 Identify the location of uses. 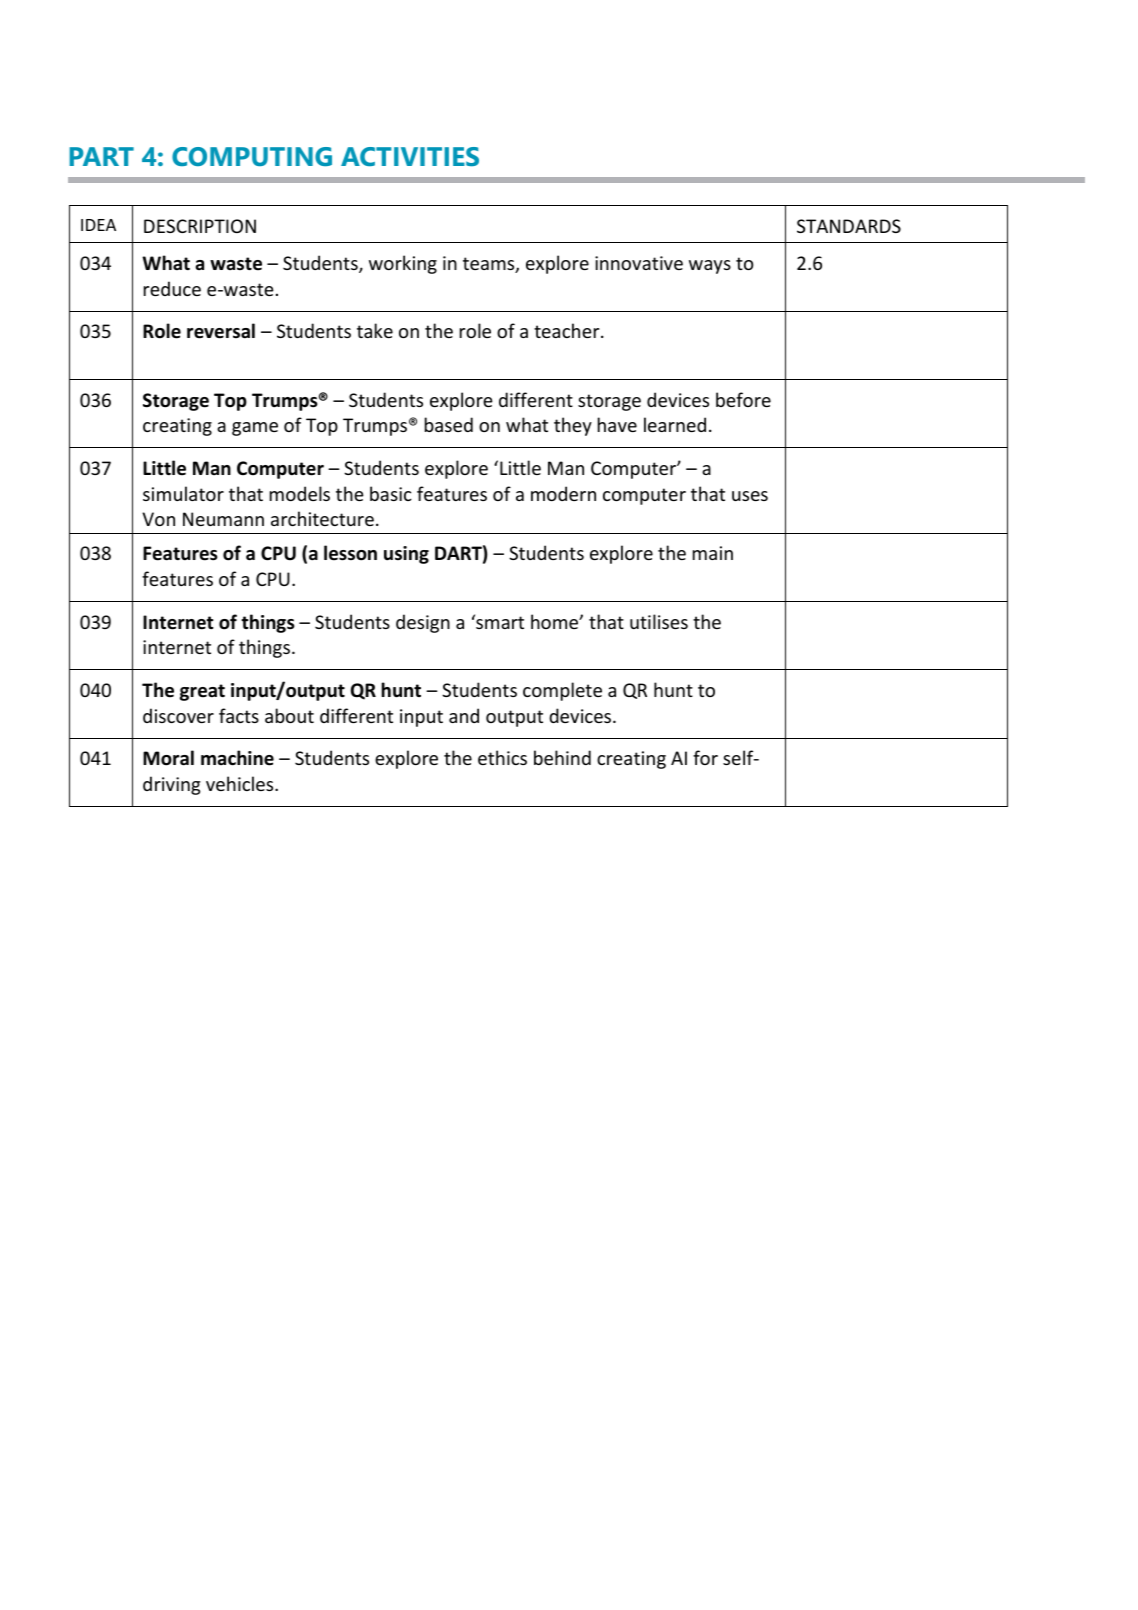
(750, 496).
